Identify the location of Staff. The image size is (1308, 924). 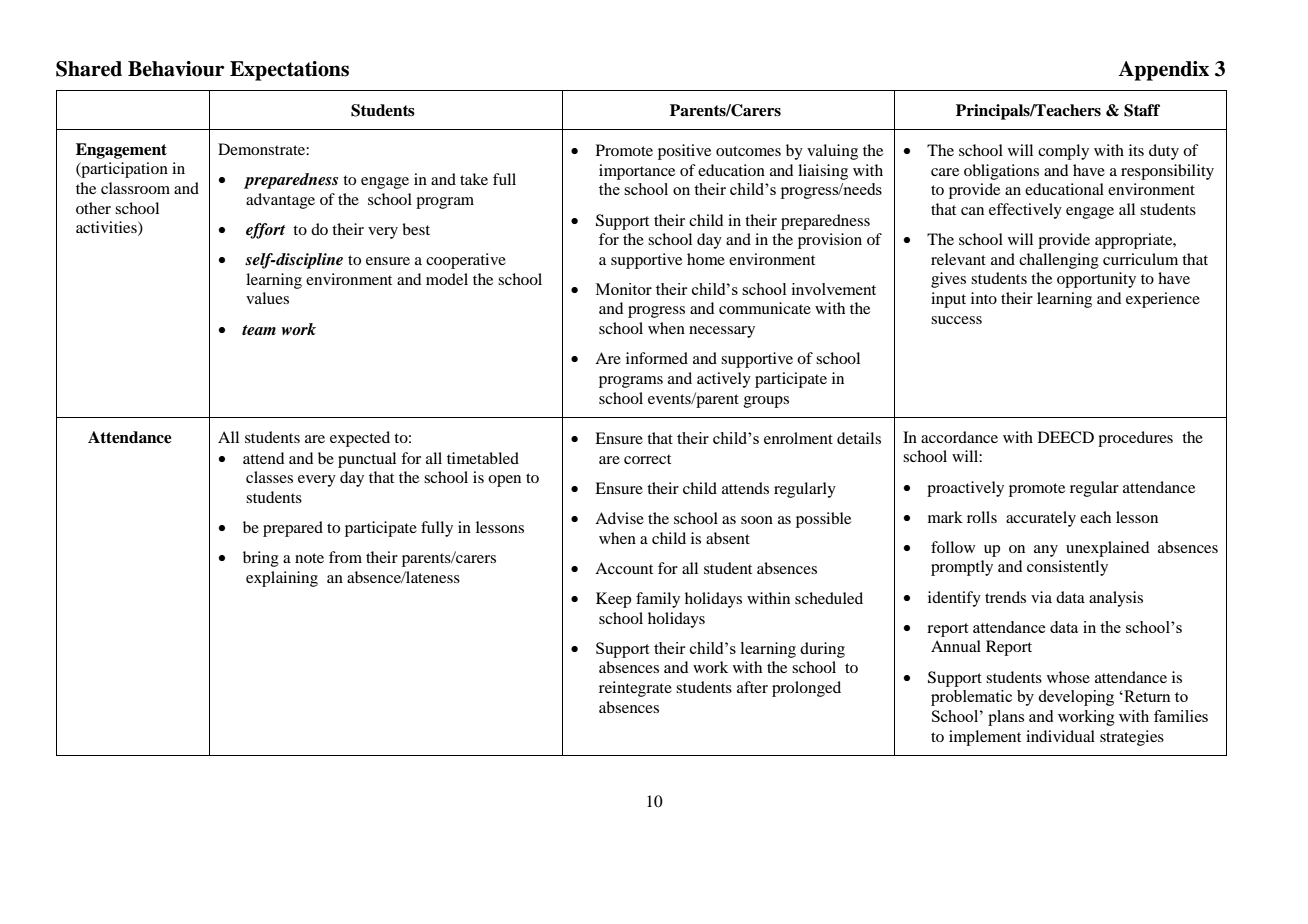
(1142, 110).
